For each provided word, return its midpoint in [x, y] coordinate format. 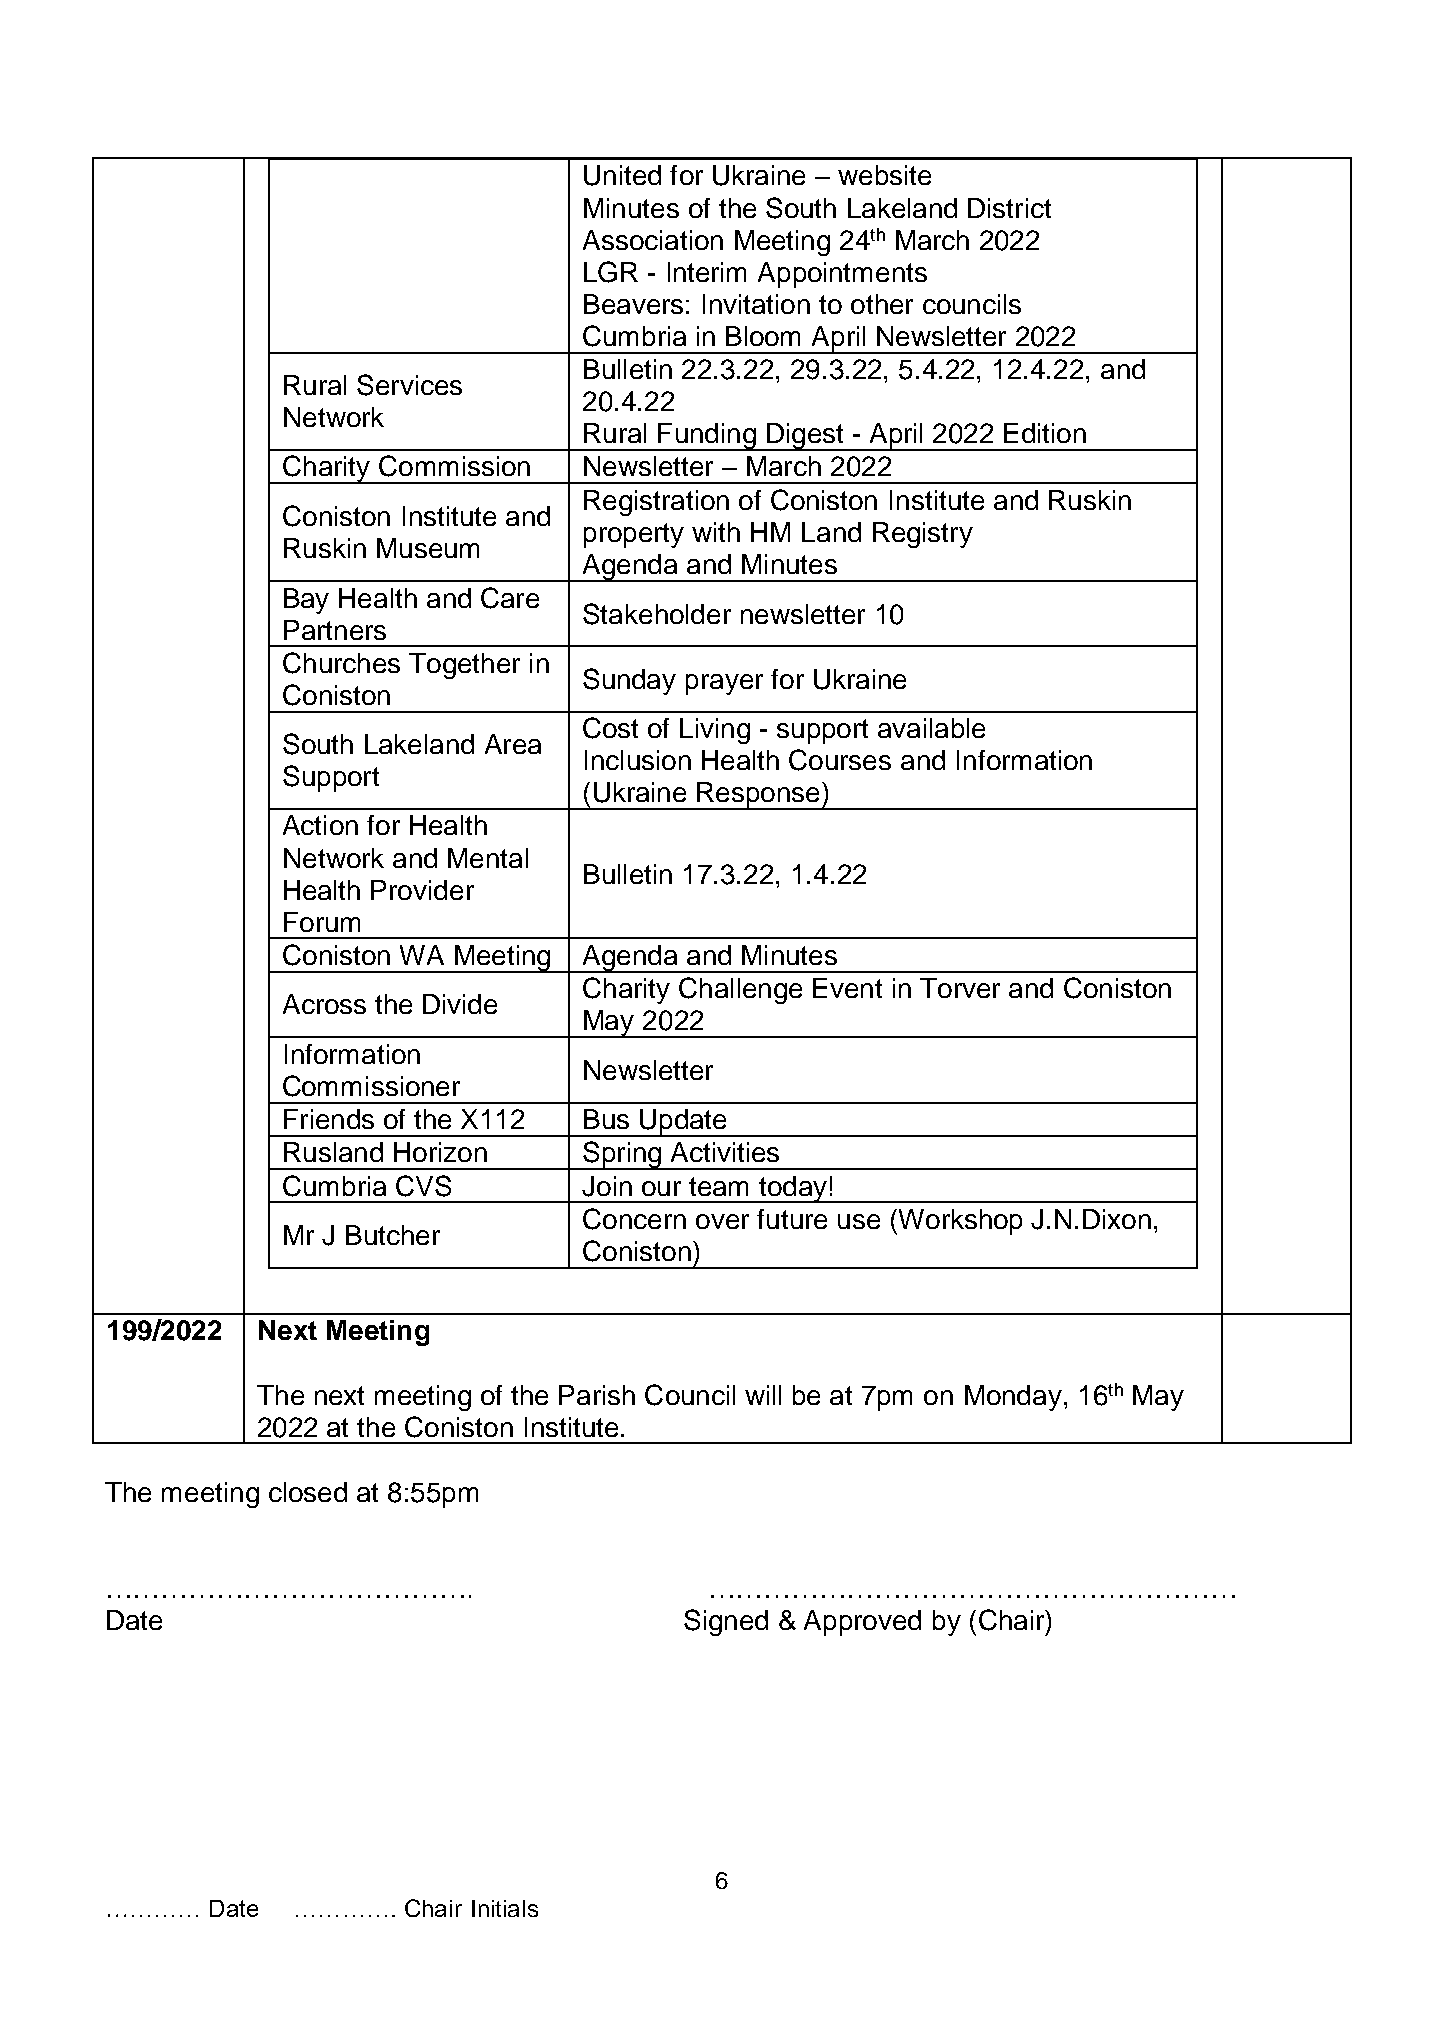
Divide [460, 1004]
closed [308, 1492]
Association [653, 240]
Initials [505, 1908]
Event [847, 988]
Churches [341, 663]
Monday [1013, 1398]
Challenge [740, 990]
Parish [597, 1395]
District [1009, 208]
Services [409, 385]
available [931, 728]
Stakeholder [657, 614]
